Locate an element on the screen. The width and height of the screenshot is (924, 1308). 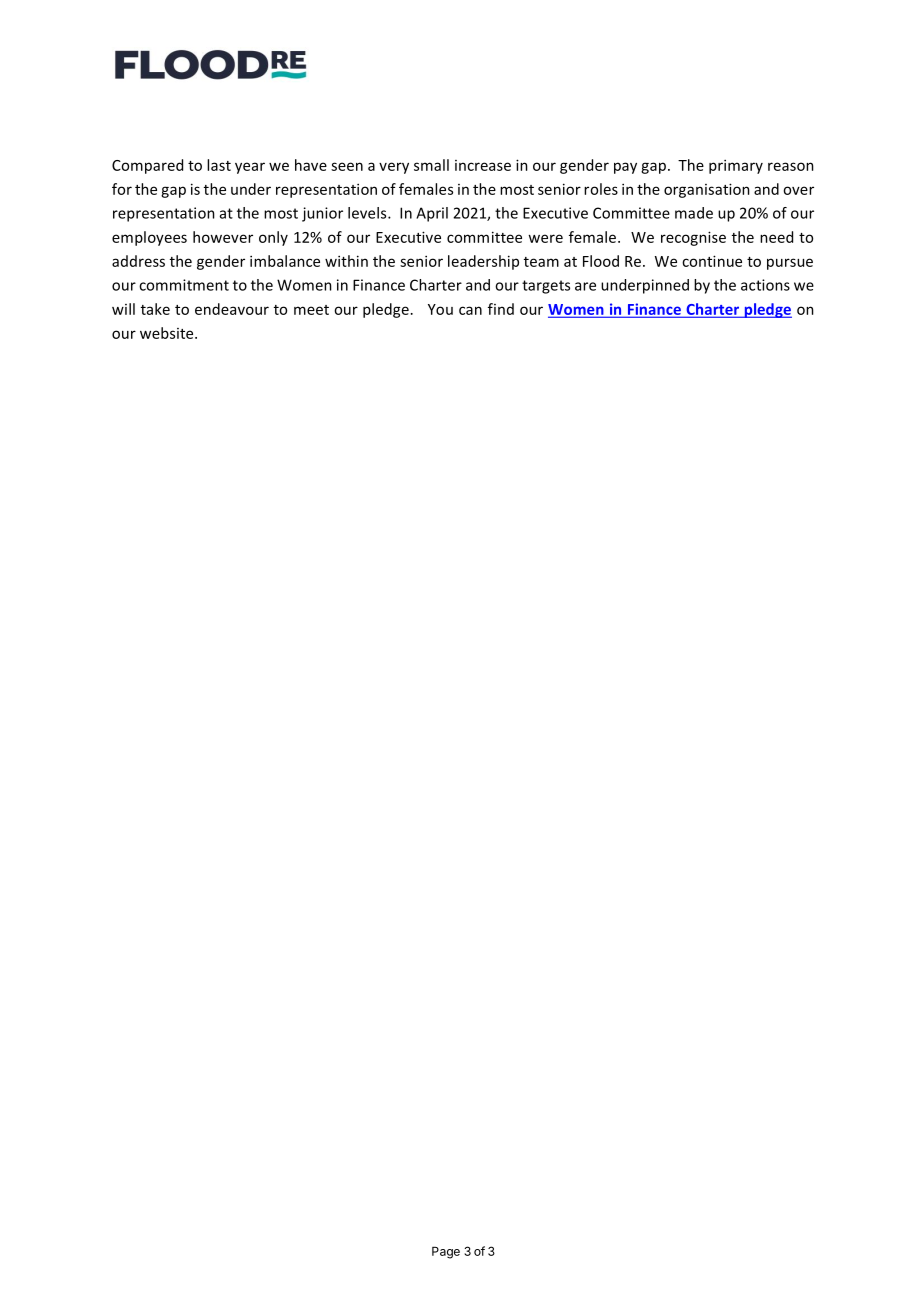
find is located at coordinates (501, 309).
